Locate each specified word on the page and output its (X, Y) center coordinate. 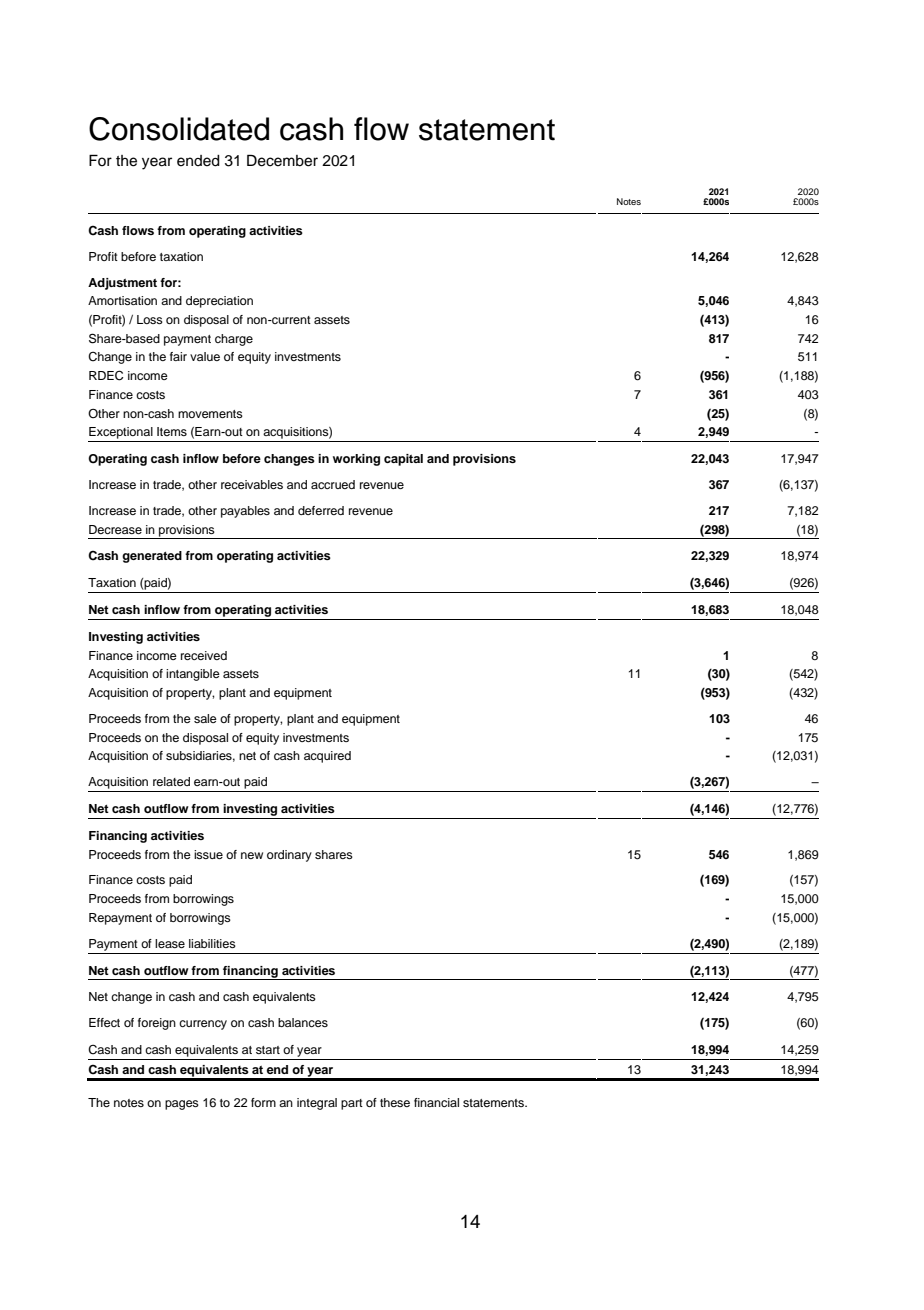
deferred (321, 510)
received (204, 655)
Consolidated (179, 129)
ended (198, 161)
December (282, 160)
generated (152, 557)
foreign (157, 1024)
